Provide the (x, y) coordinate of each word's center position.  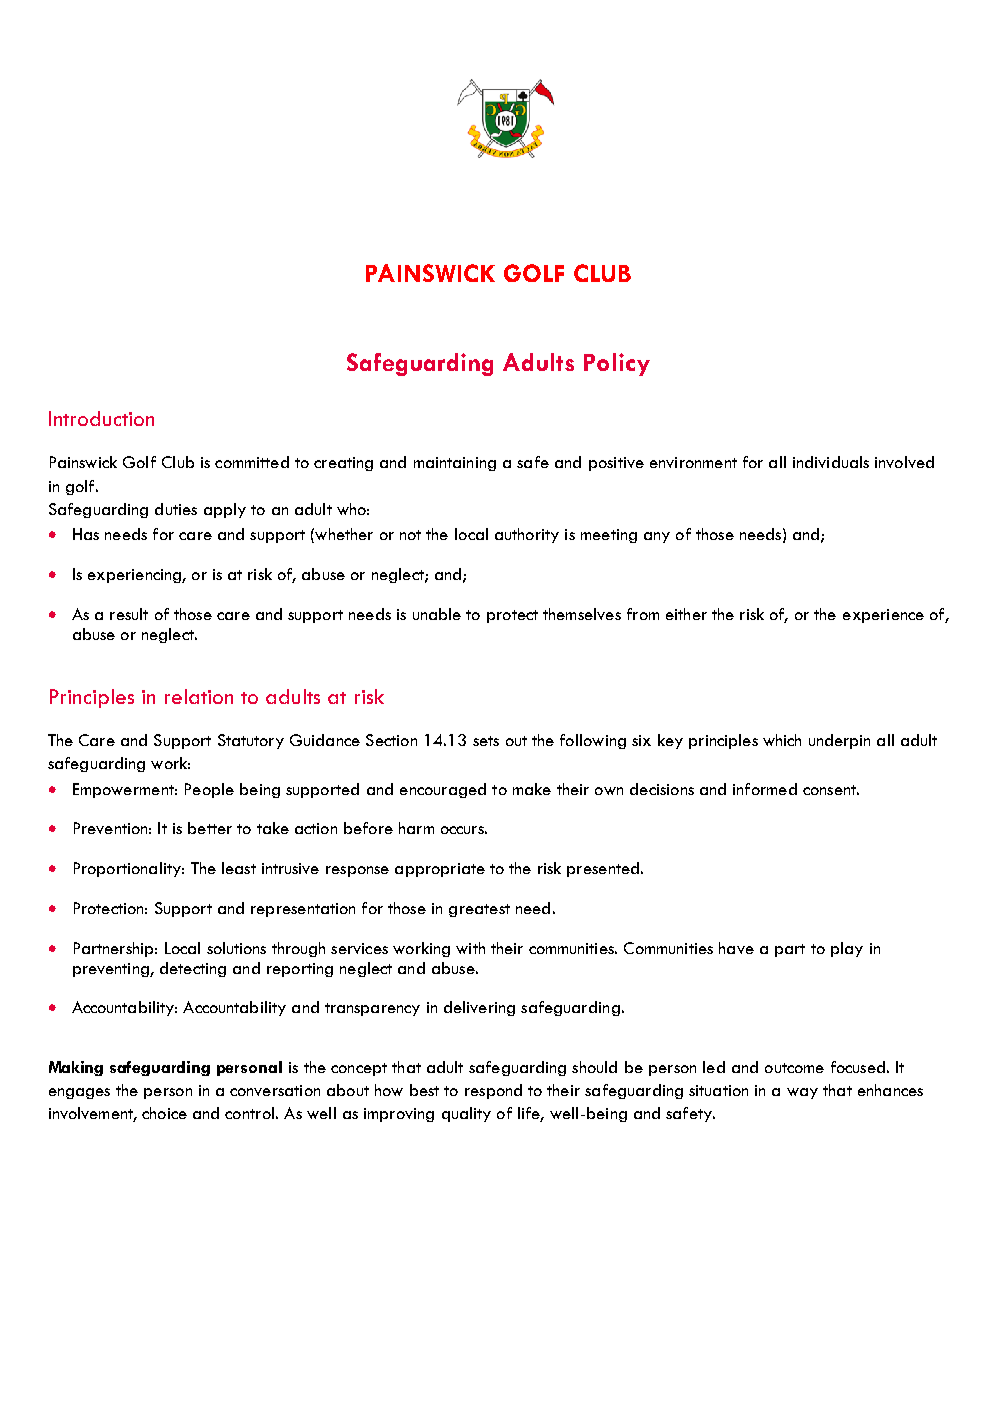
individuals (831, 462)
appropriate (440, 870)
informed (765, 789)
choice (164, 1113)
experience (883, 616)
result (129, 614)
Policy (617, 364)
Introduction (101, 418)
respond (493, 1091)
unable (437, 614)
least (239, 868)
